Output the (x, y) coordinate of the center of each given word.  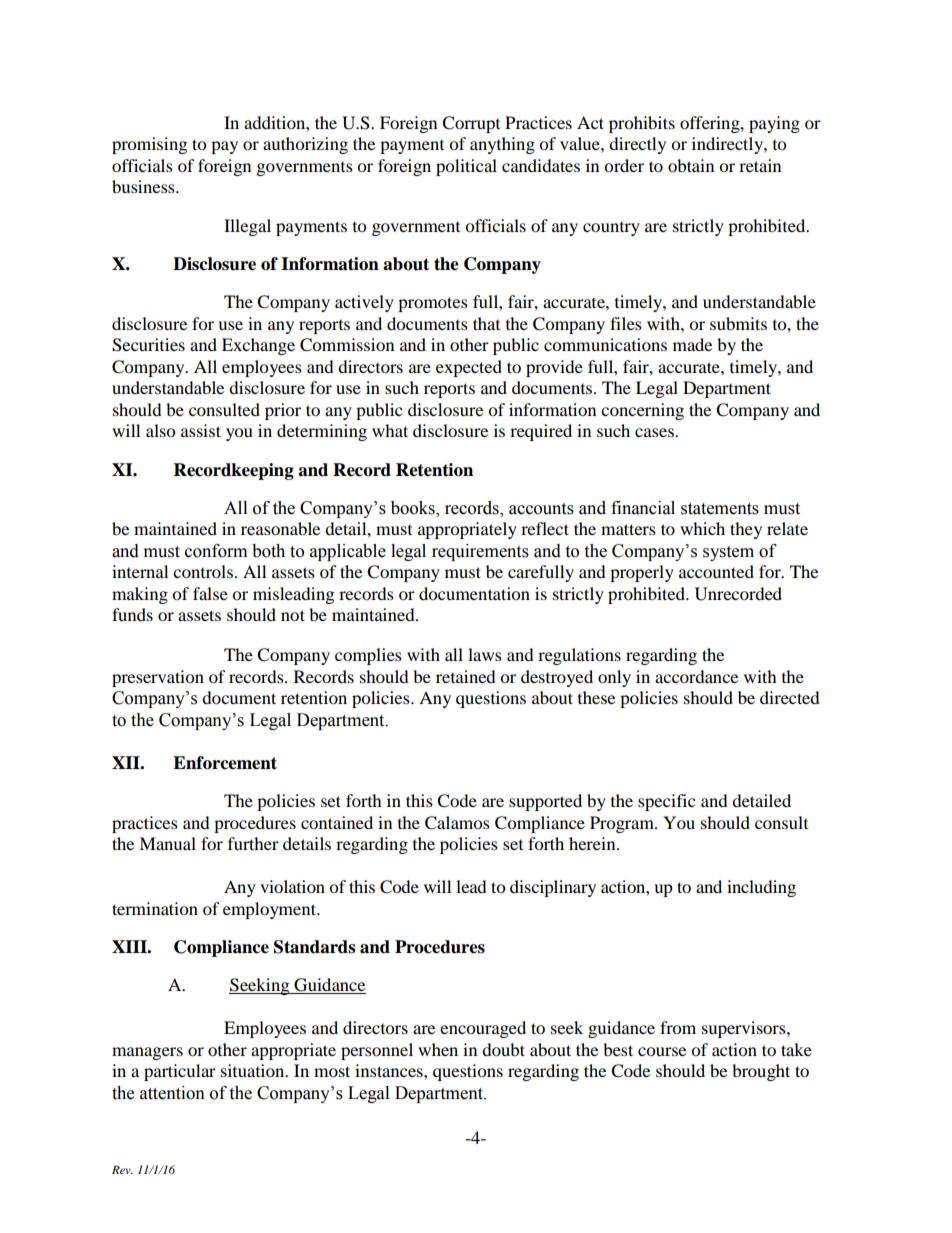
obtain (691, 165)
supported (545, 802)
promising (149, 145)
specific (666, 802)
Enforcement (225, 763)
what (390, 430)
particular (180, 1072)
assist (201, 430)
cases (655, 432)
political (466, 167)
